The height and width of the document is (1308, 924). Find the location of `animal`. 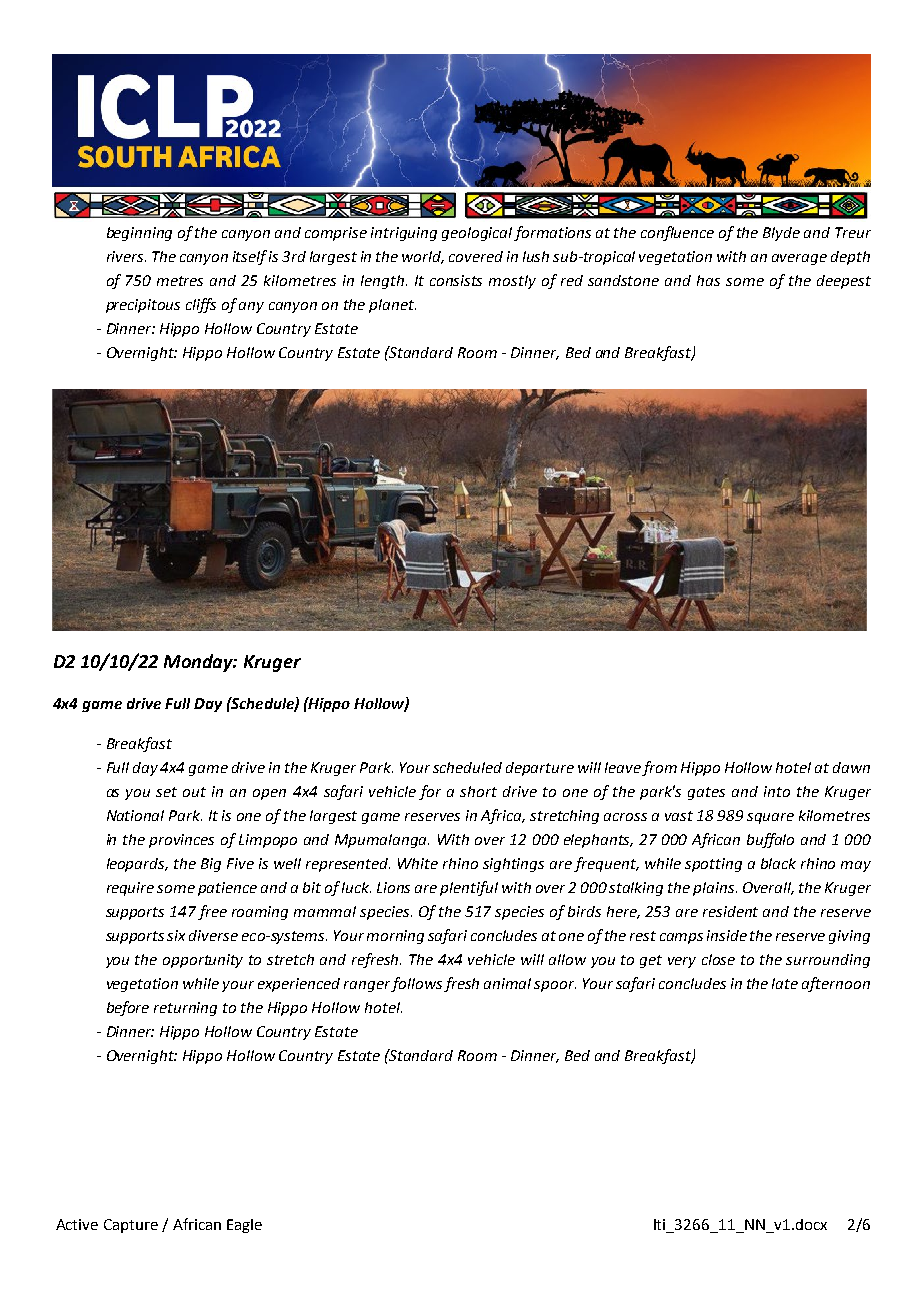

animal is located at coordinates (507, 983).
